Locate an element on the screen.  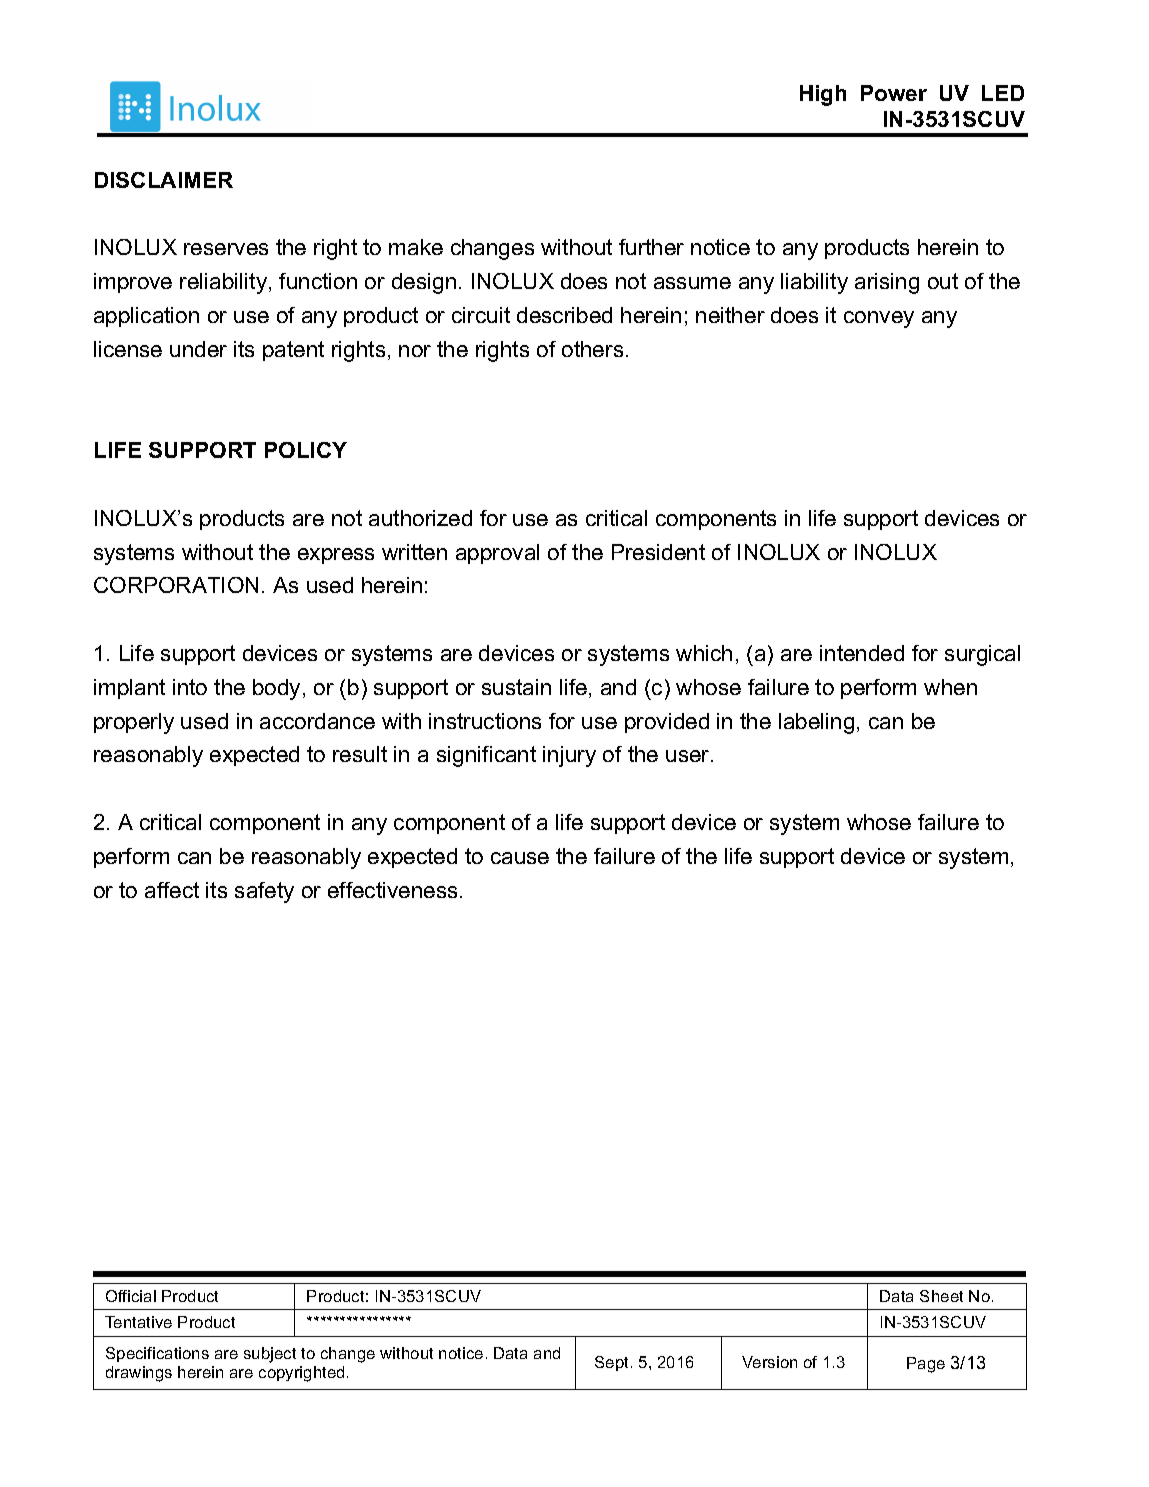
cause is located at coordinates (520, 858).
